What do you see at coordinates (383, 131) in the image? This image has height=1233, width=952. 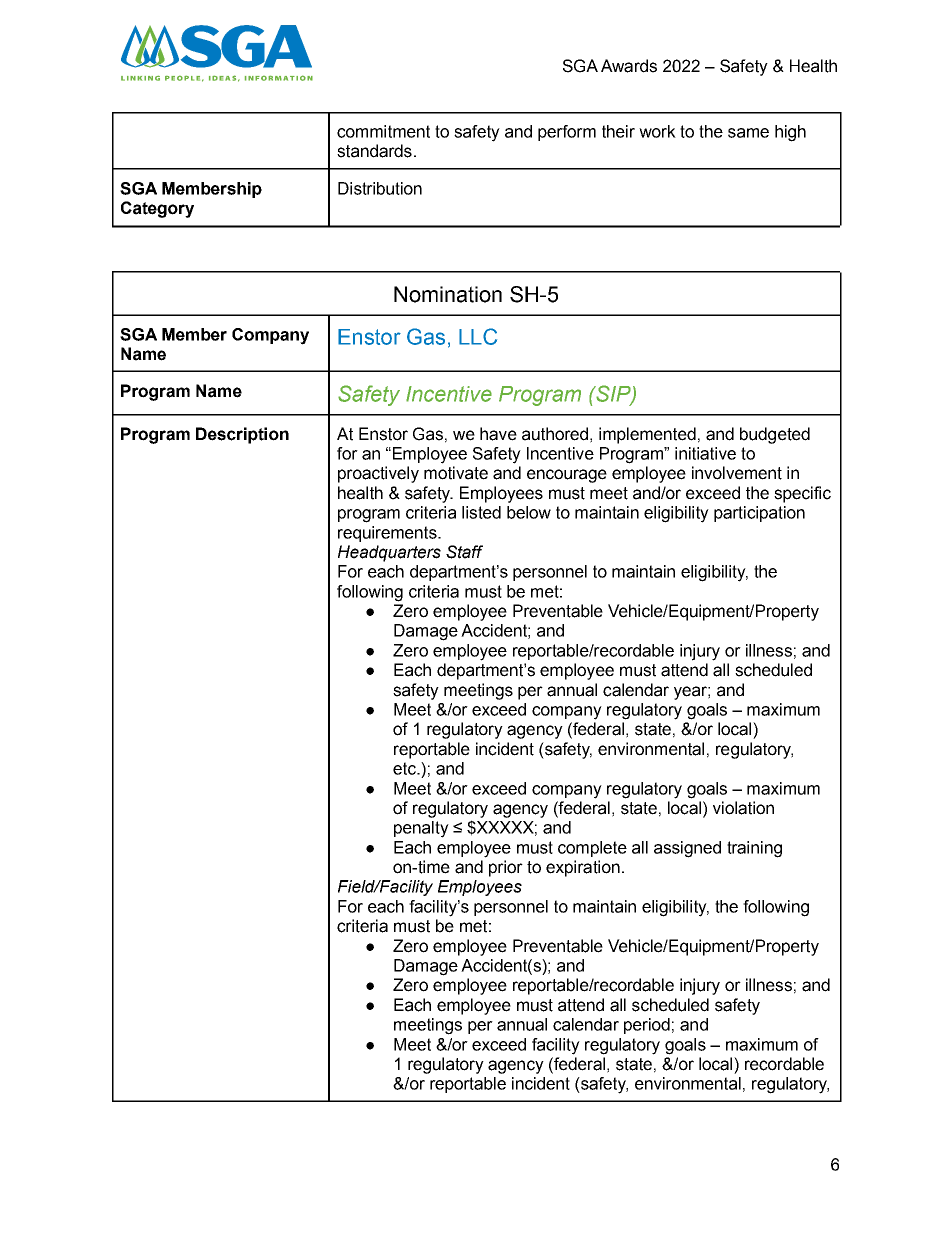 I see `commitment` at bounding box center [383, 131].
